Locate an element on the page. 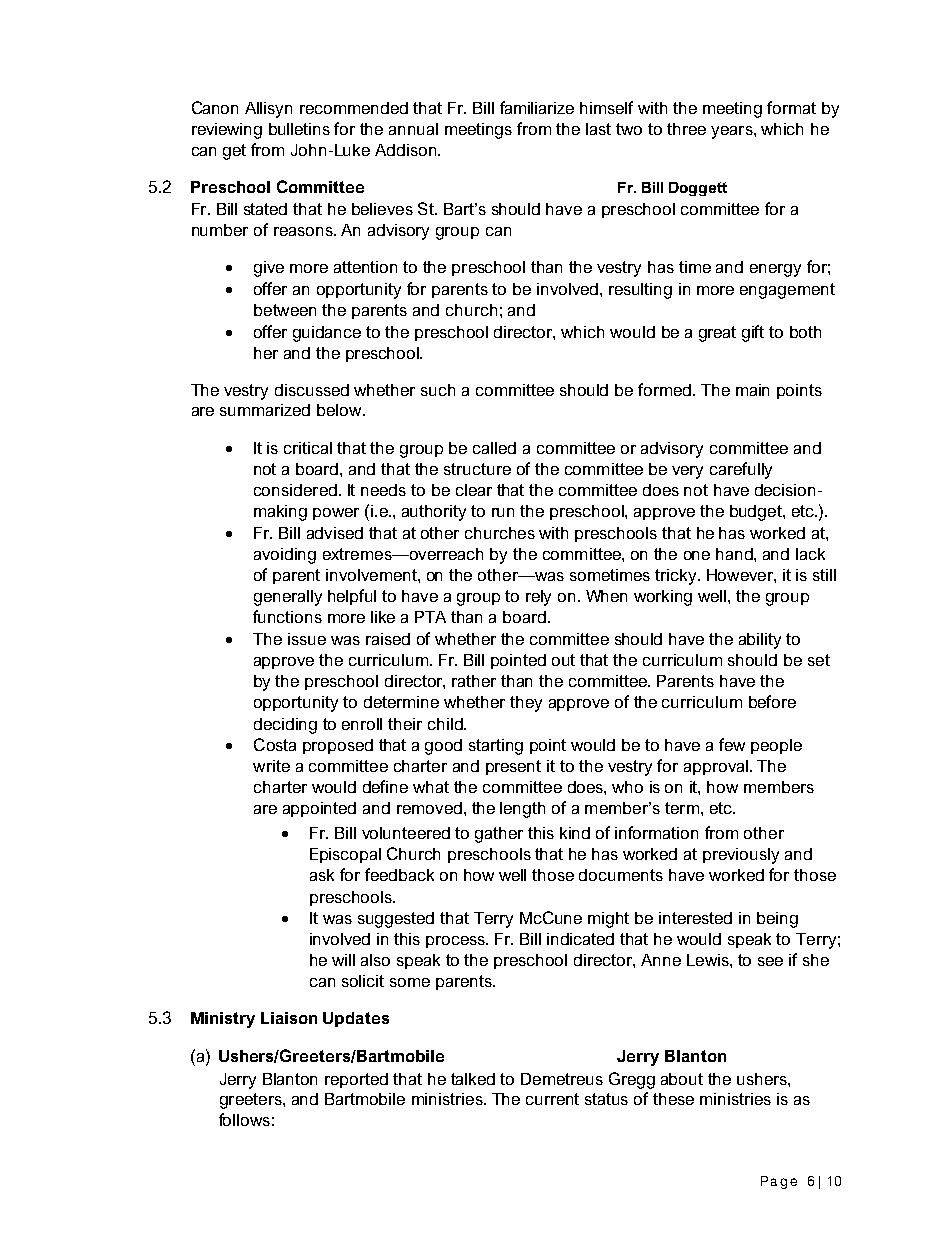 This document has height=1233, width=952. rely is located at coordinates (538, 598).
